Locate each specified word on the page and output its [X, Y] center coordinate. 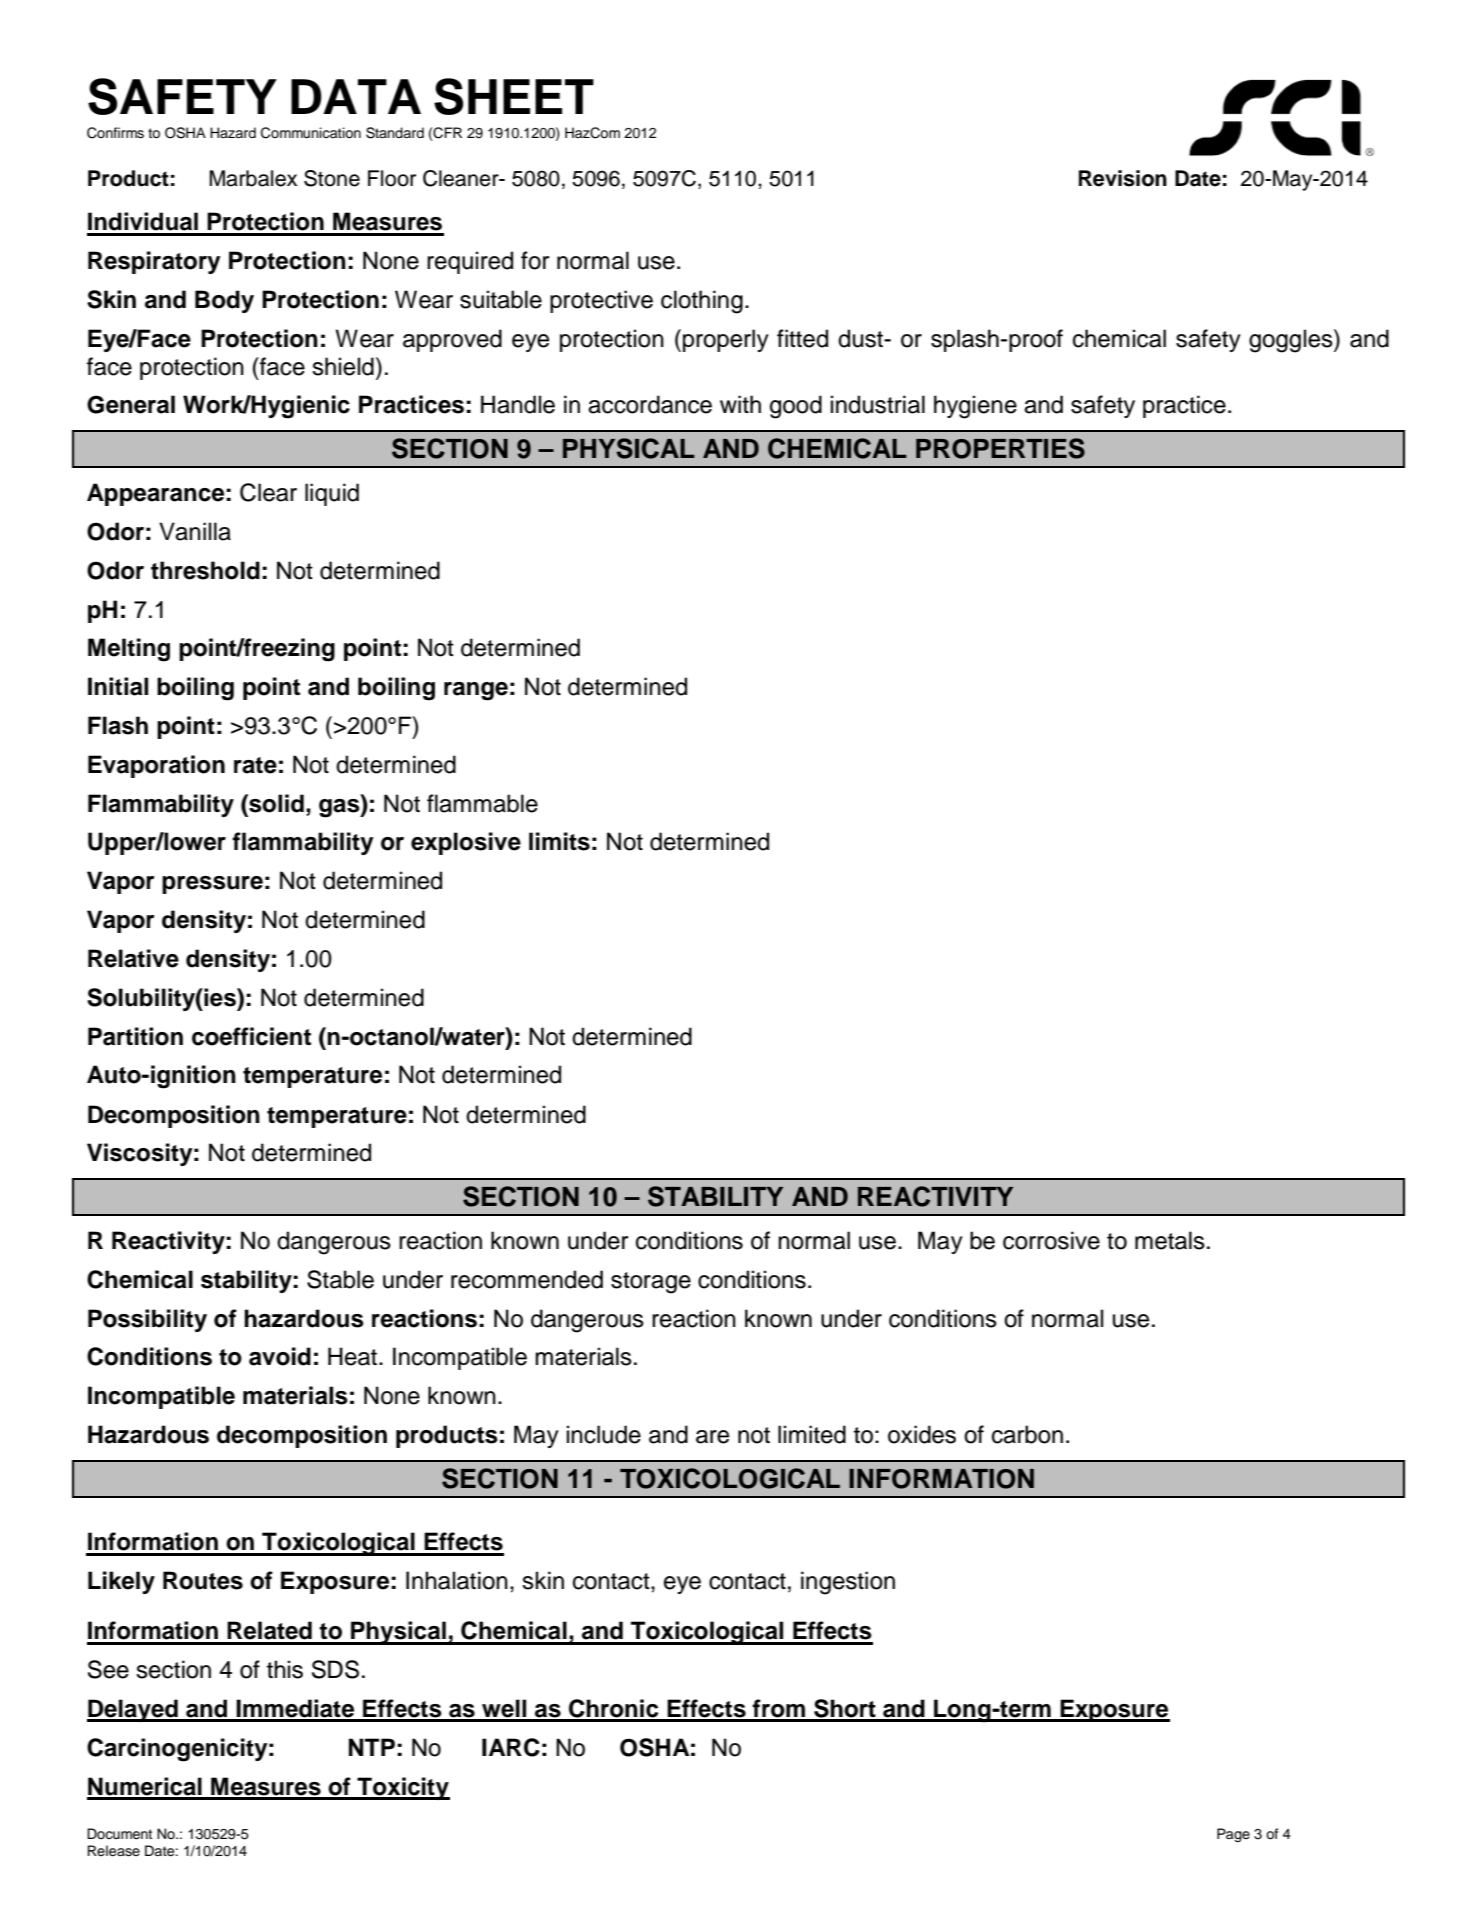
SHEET [514, 96]
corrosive [1051, 1240]
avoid [280, 1356]
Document [119, 1834]
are [712, 1437]
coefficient [251, 1036]
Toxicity [402, 1788]
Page [1233, 1835]
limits [559, 841]
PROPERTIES [1000, 448]
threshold [205, 570]
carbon [1027, 1434]
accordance [650, 404]
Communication [311, 133]
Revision [1123, 178]
